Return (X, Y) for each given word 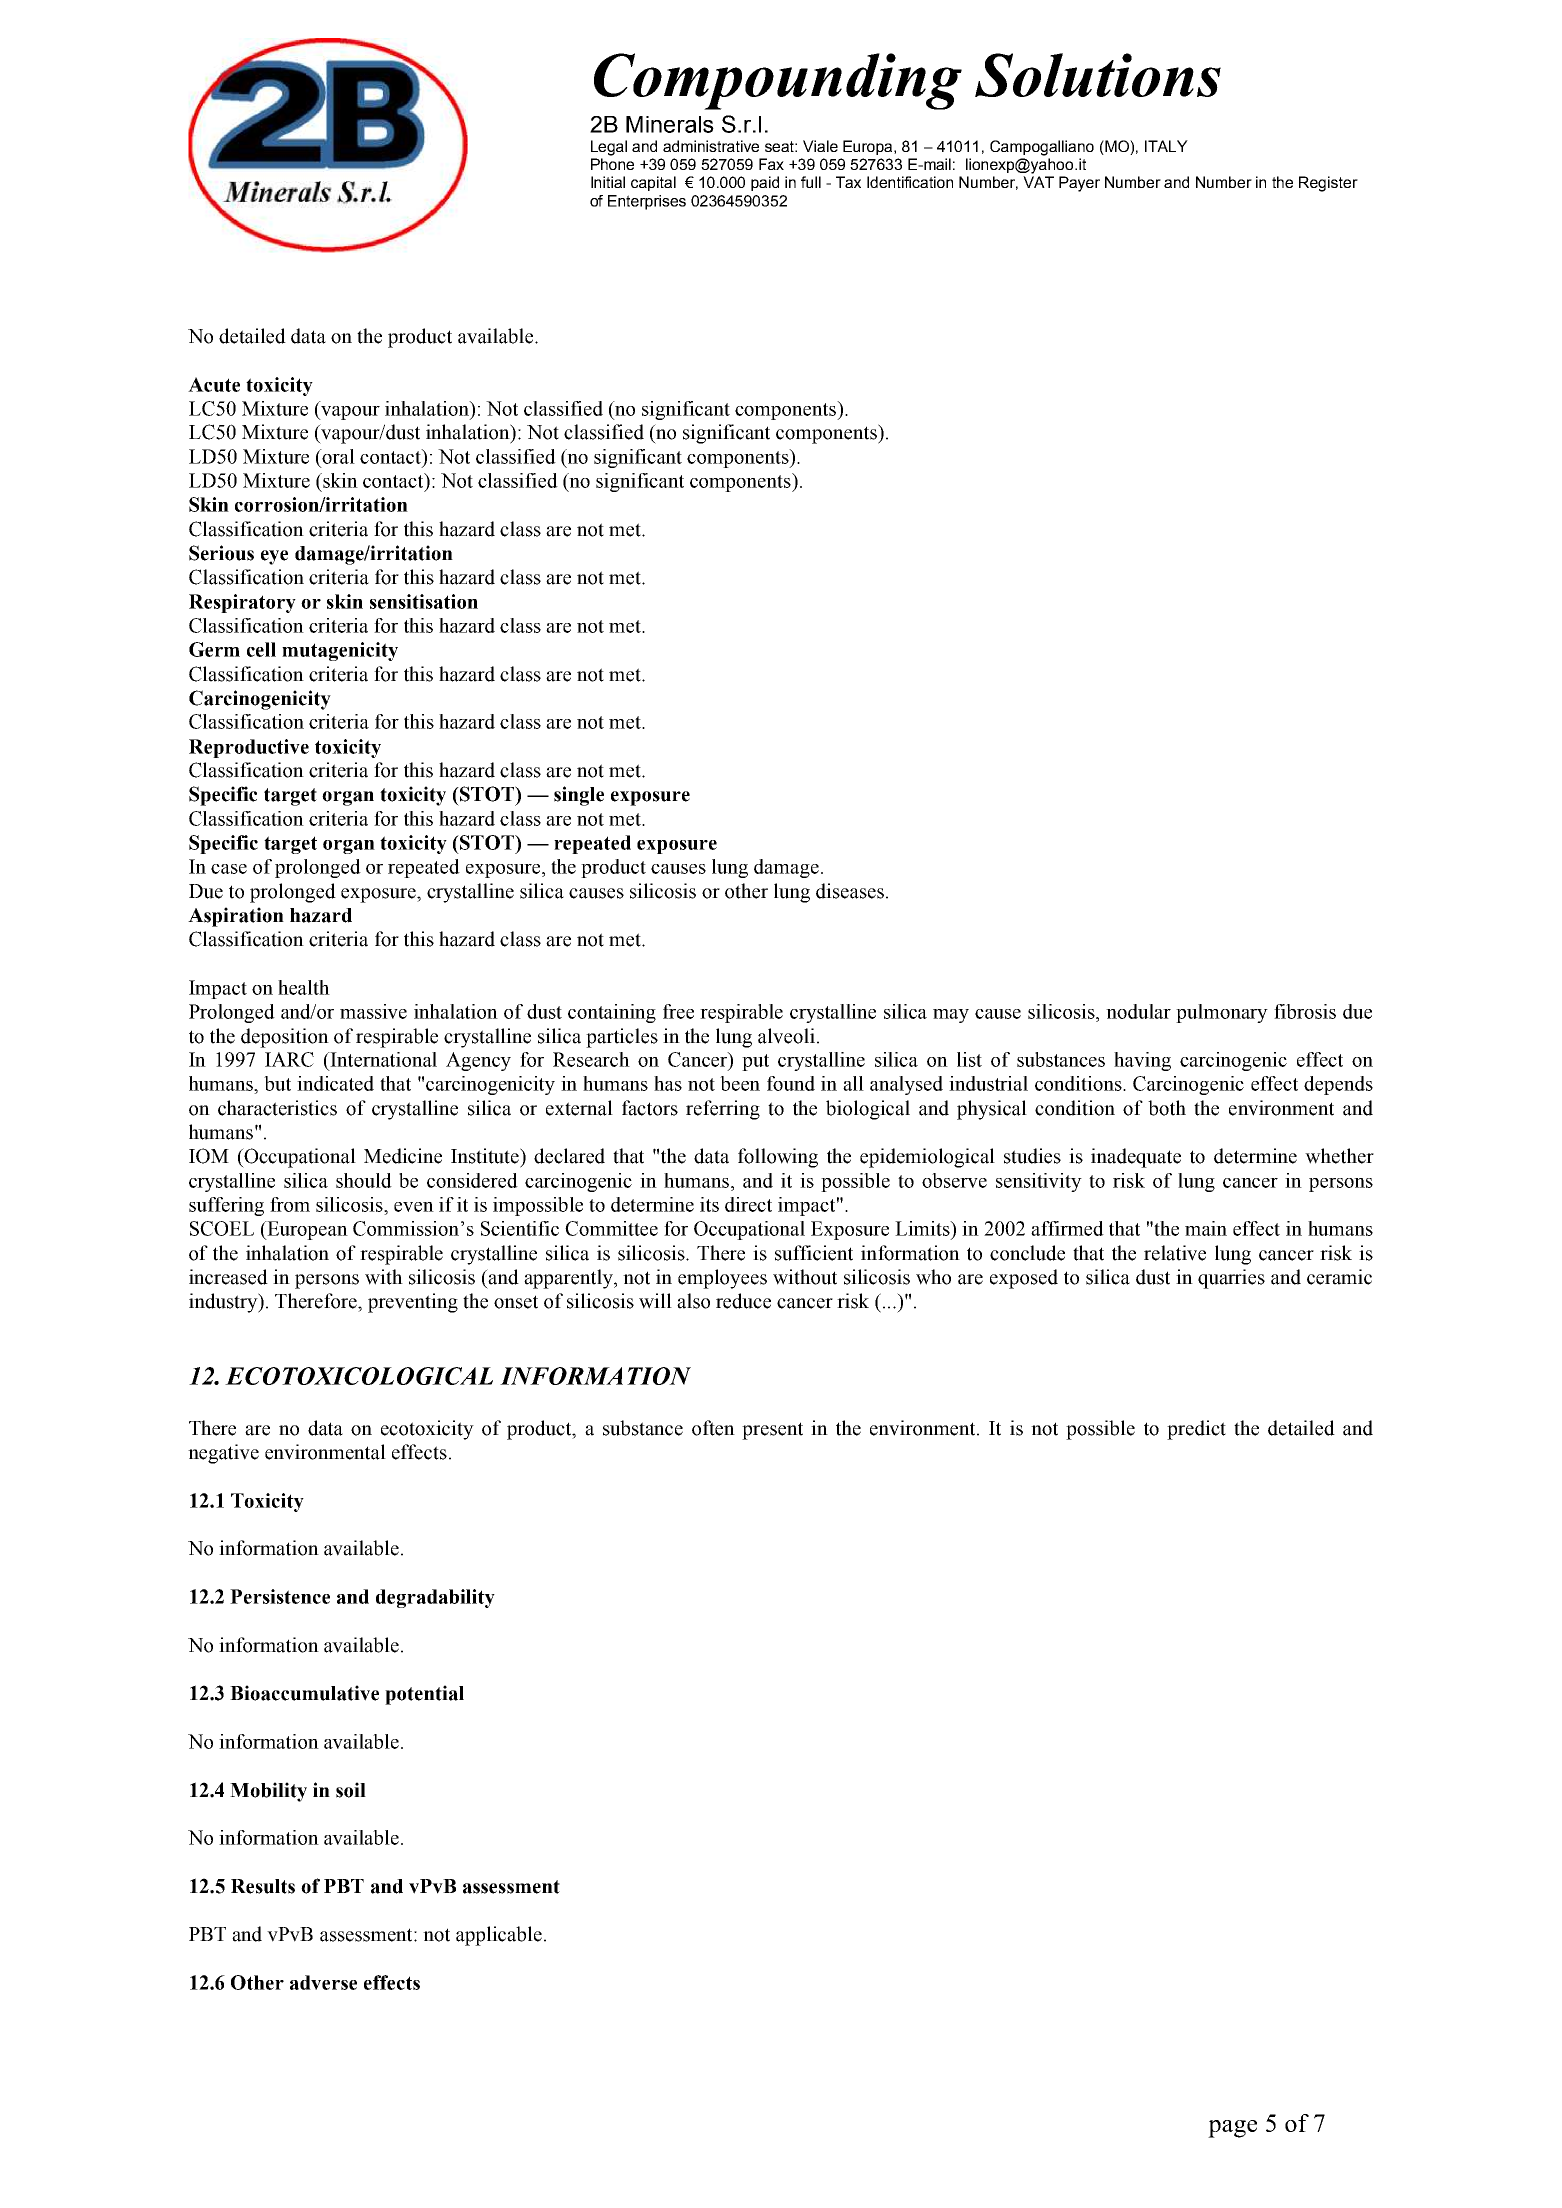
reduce (743, 1301)
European (306, 1230)
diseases (850, 891)
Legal (609, 148)
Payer (1079, 184)
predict (1196, 1430)
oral (338, 456)
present (772, 1431)
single (579, 796)
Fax (771, 164)
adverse (323, 1982)
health (304, 987)
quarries (1231, 1279)
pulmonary (1222, 1013)
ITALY (1166, 146)
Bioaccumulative (304, 1693)
